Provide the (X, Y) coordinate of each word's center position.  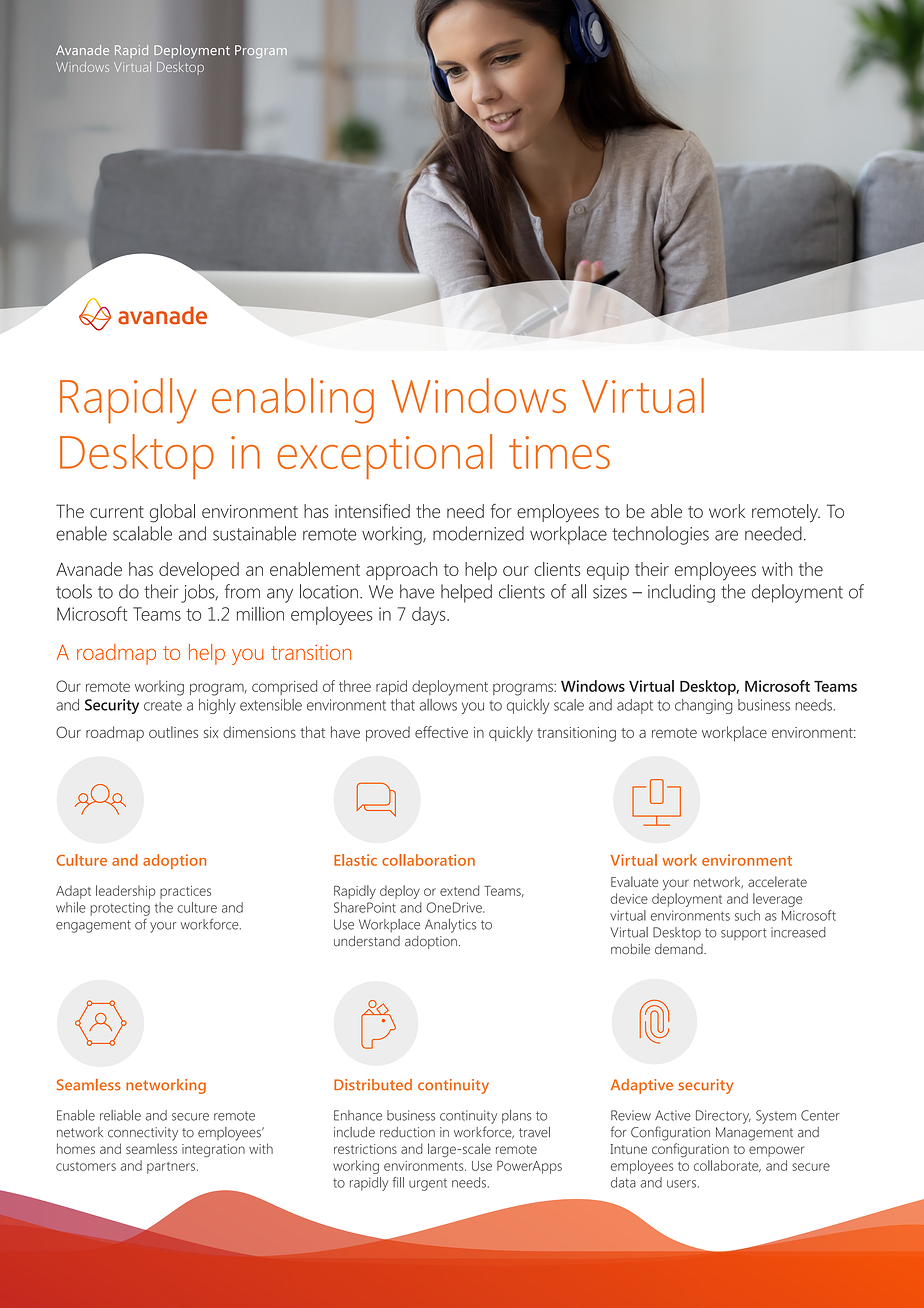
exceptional (384, 456)
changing (704, 706)
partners (171, 1168)
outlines (173, 732)
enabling (293, 401)
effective (441, 732)
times (559, 452)
